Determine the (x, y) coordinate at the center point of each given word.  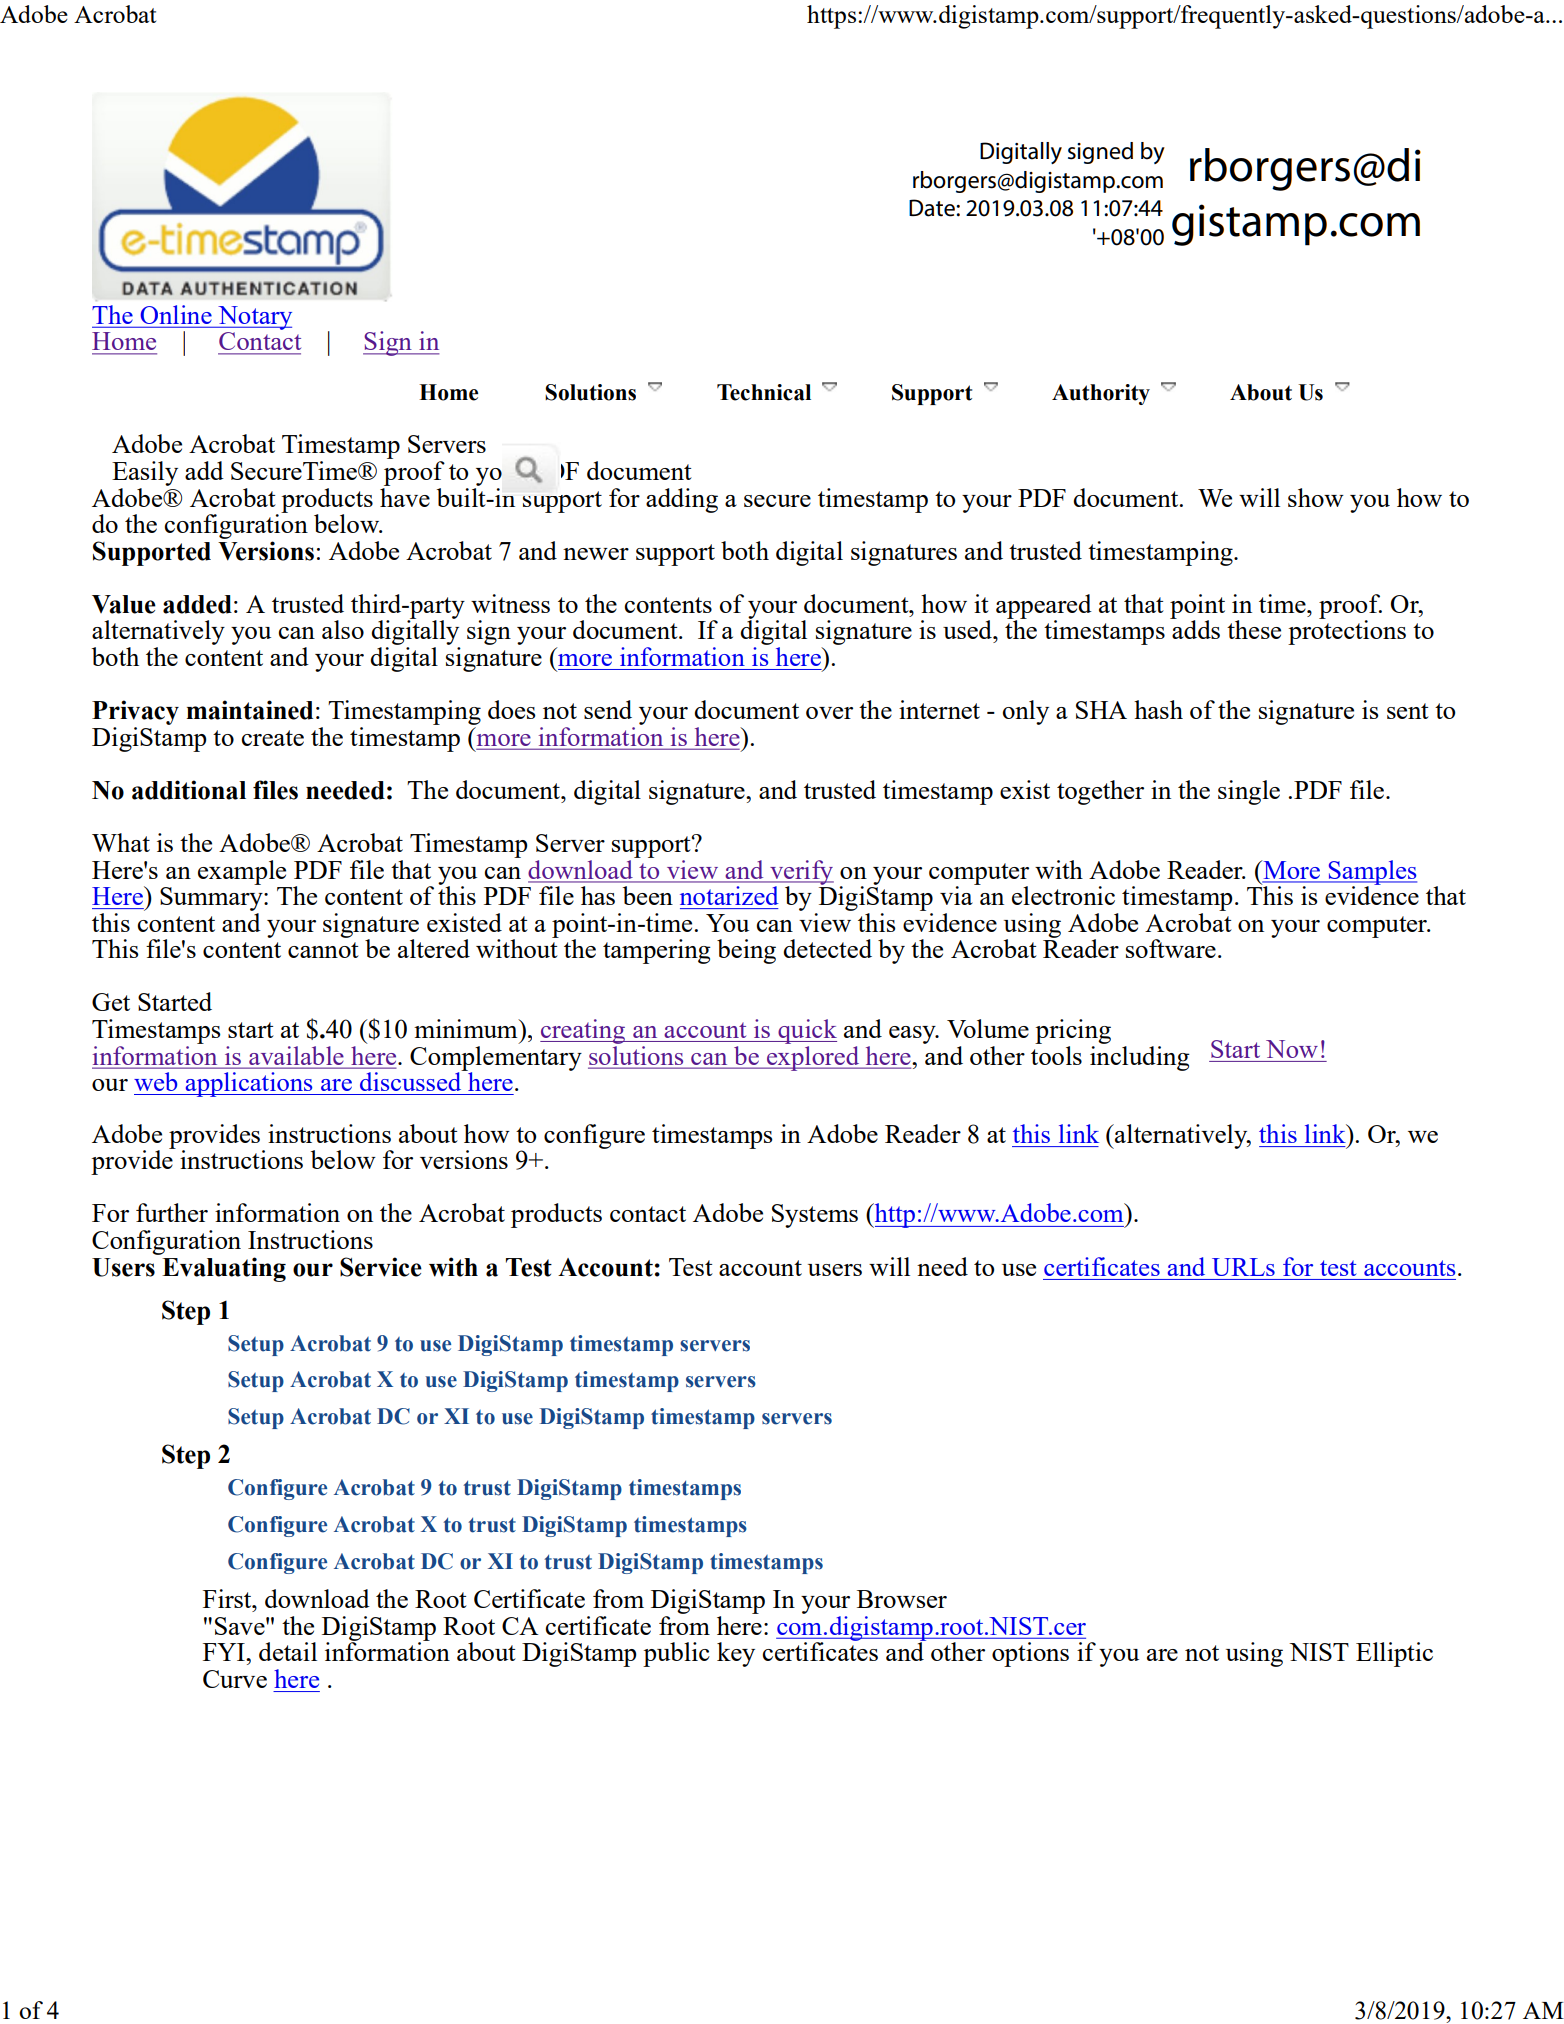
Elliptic (1394, 1654)
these (1254, 629)
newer (596, 554)
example (242, 872)
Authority (1101, 394)
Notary (254, 318)
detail (288, 1651)
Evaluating (224, 1269)
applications (249, 1084)
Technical (764, 392)
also (343, 629)
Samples (1371, 873)
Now (1292, 1049)
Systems (815, 1216)
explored (813, 1057)
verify (801, 873)
